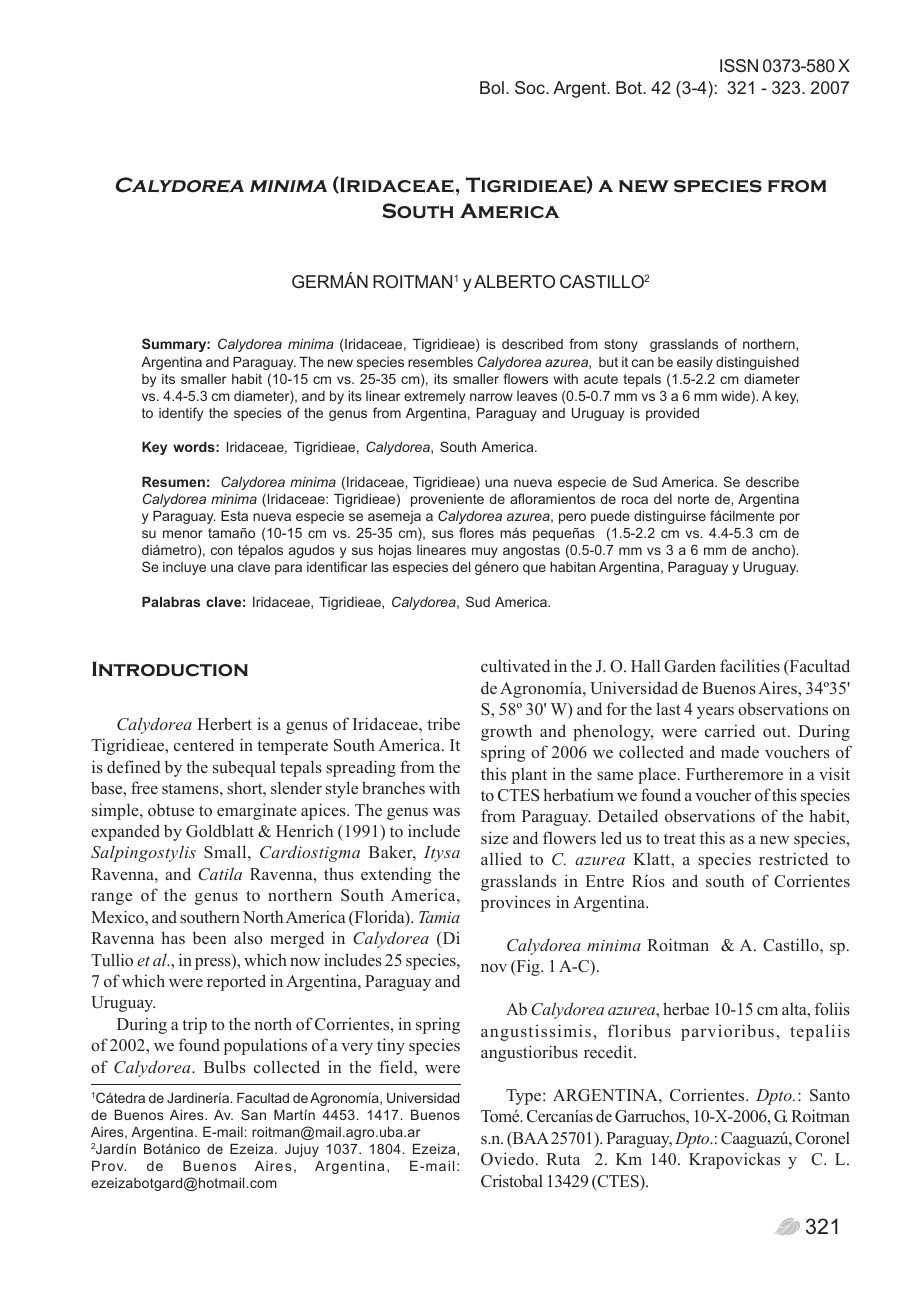  I want to click on Bulbs, so click(225, 1067).
